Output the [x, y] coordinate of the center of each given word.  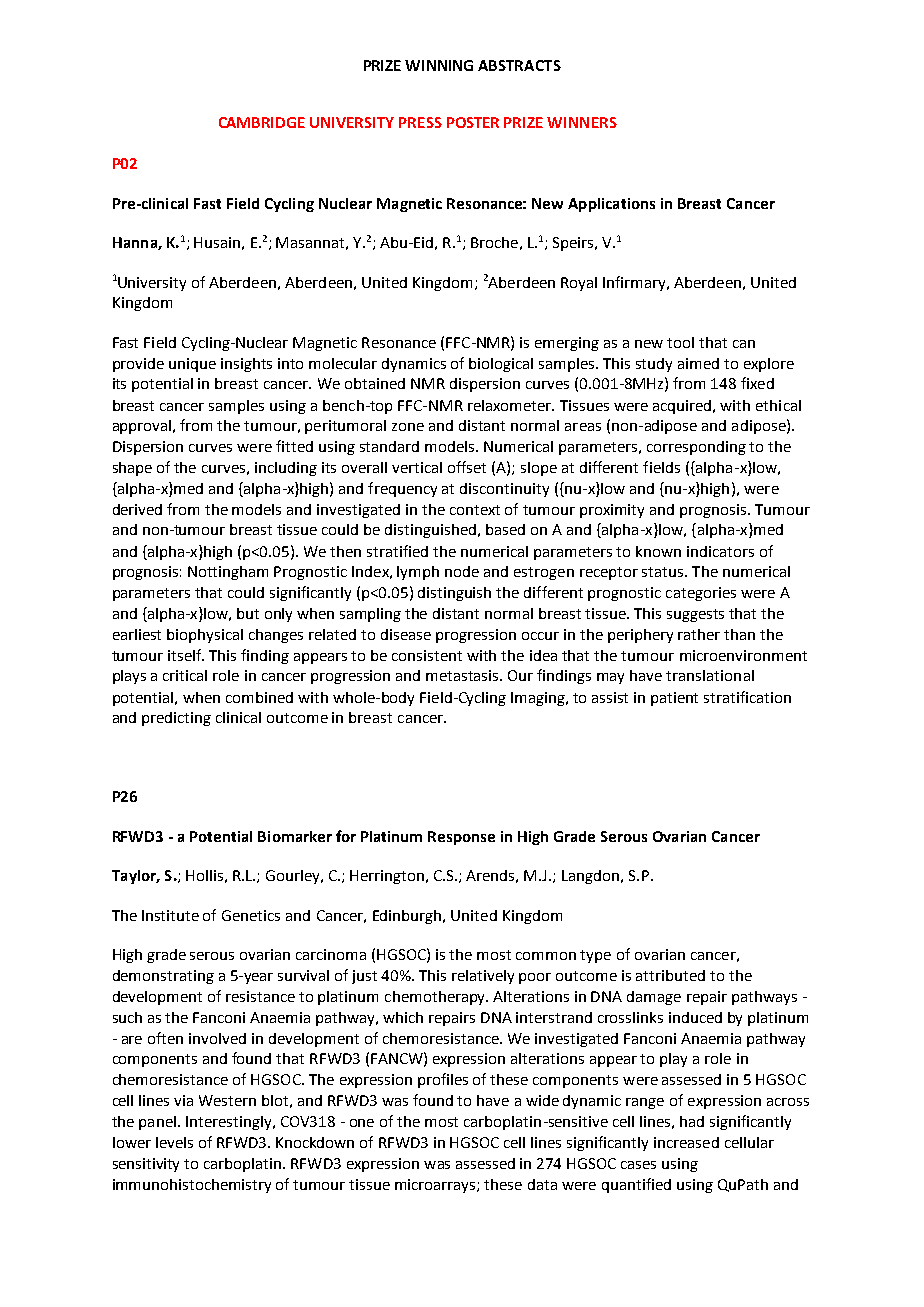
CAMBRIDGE [262, 122]
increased [686, 1142]
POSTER [473, 122]
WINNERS [582, 122]
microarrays [436, 1186]
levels [174, 1142]
